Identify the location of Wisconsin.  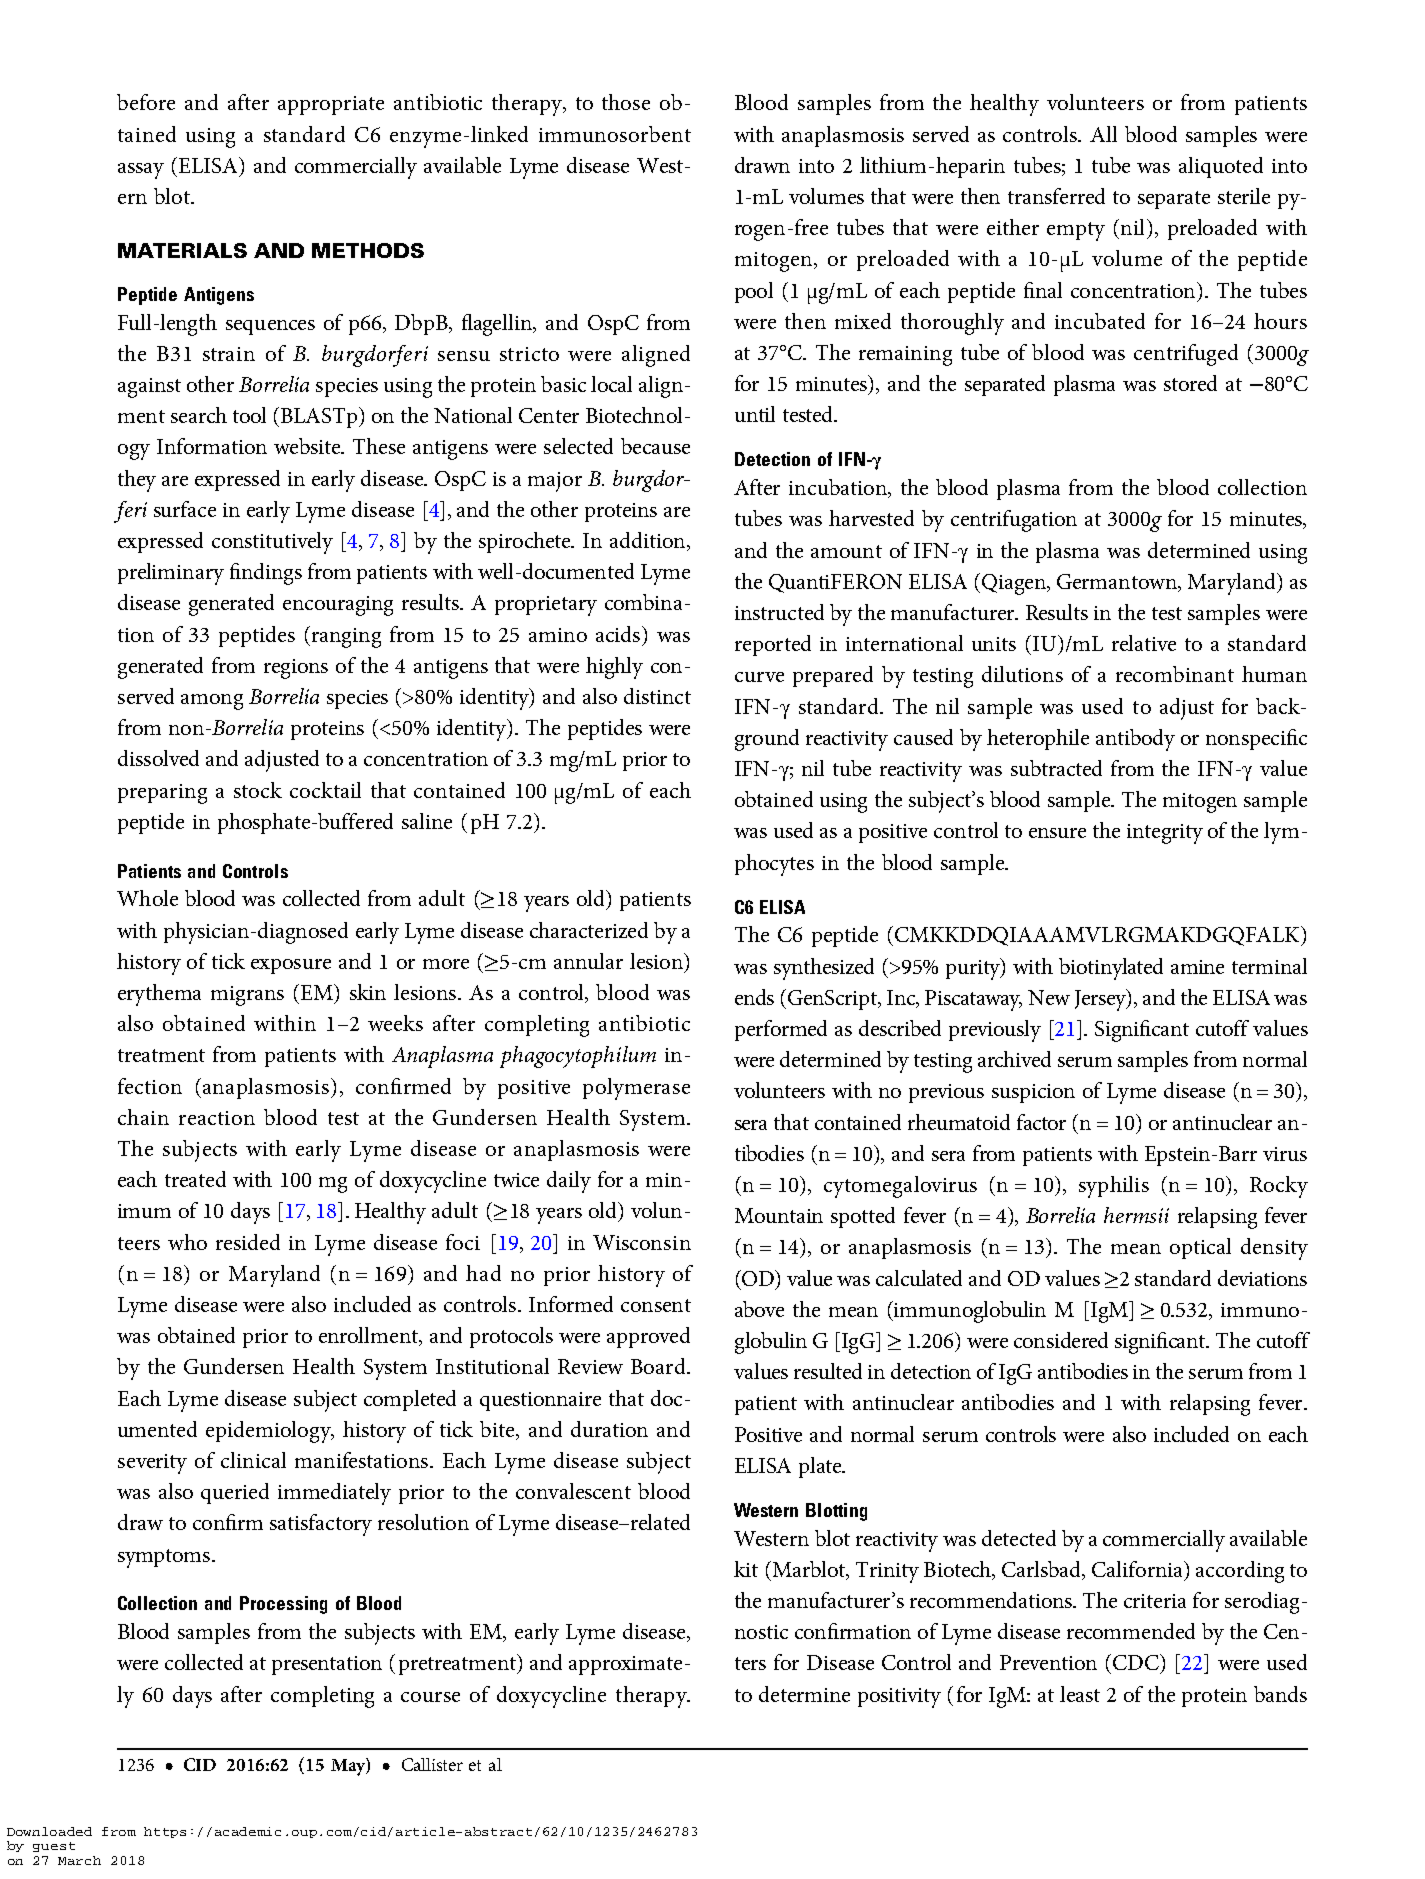
(642, 1242).
